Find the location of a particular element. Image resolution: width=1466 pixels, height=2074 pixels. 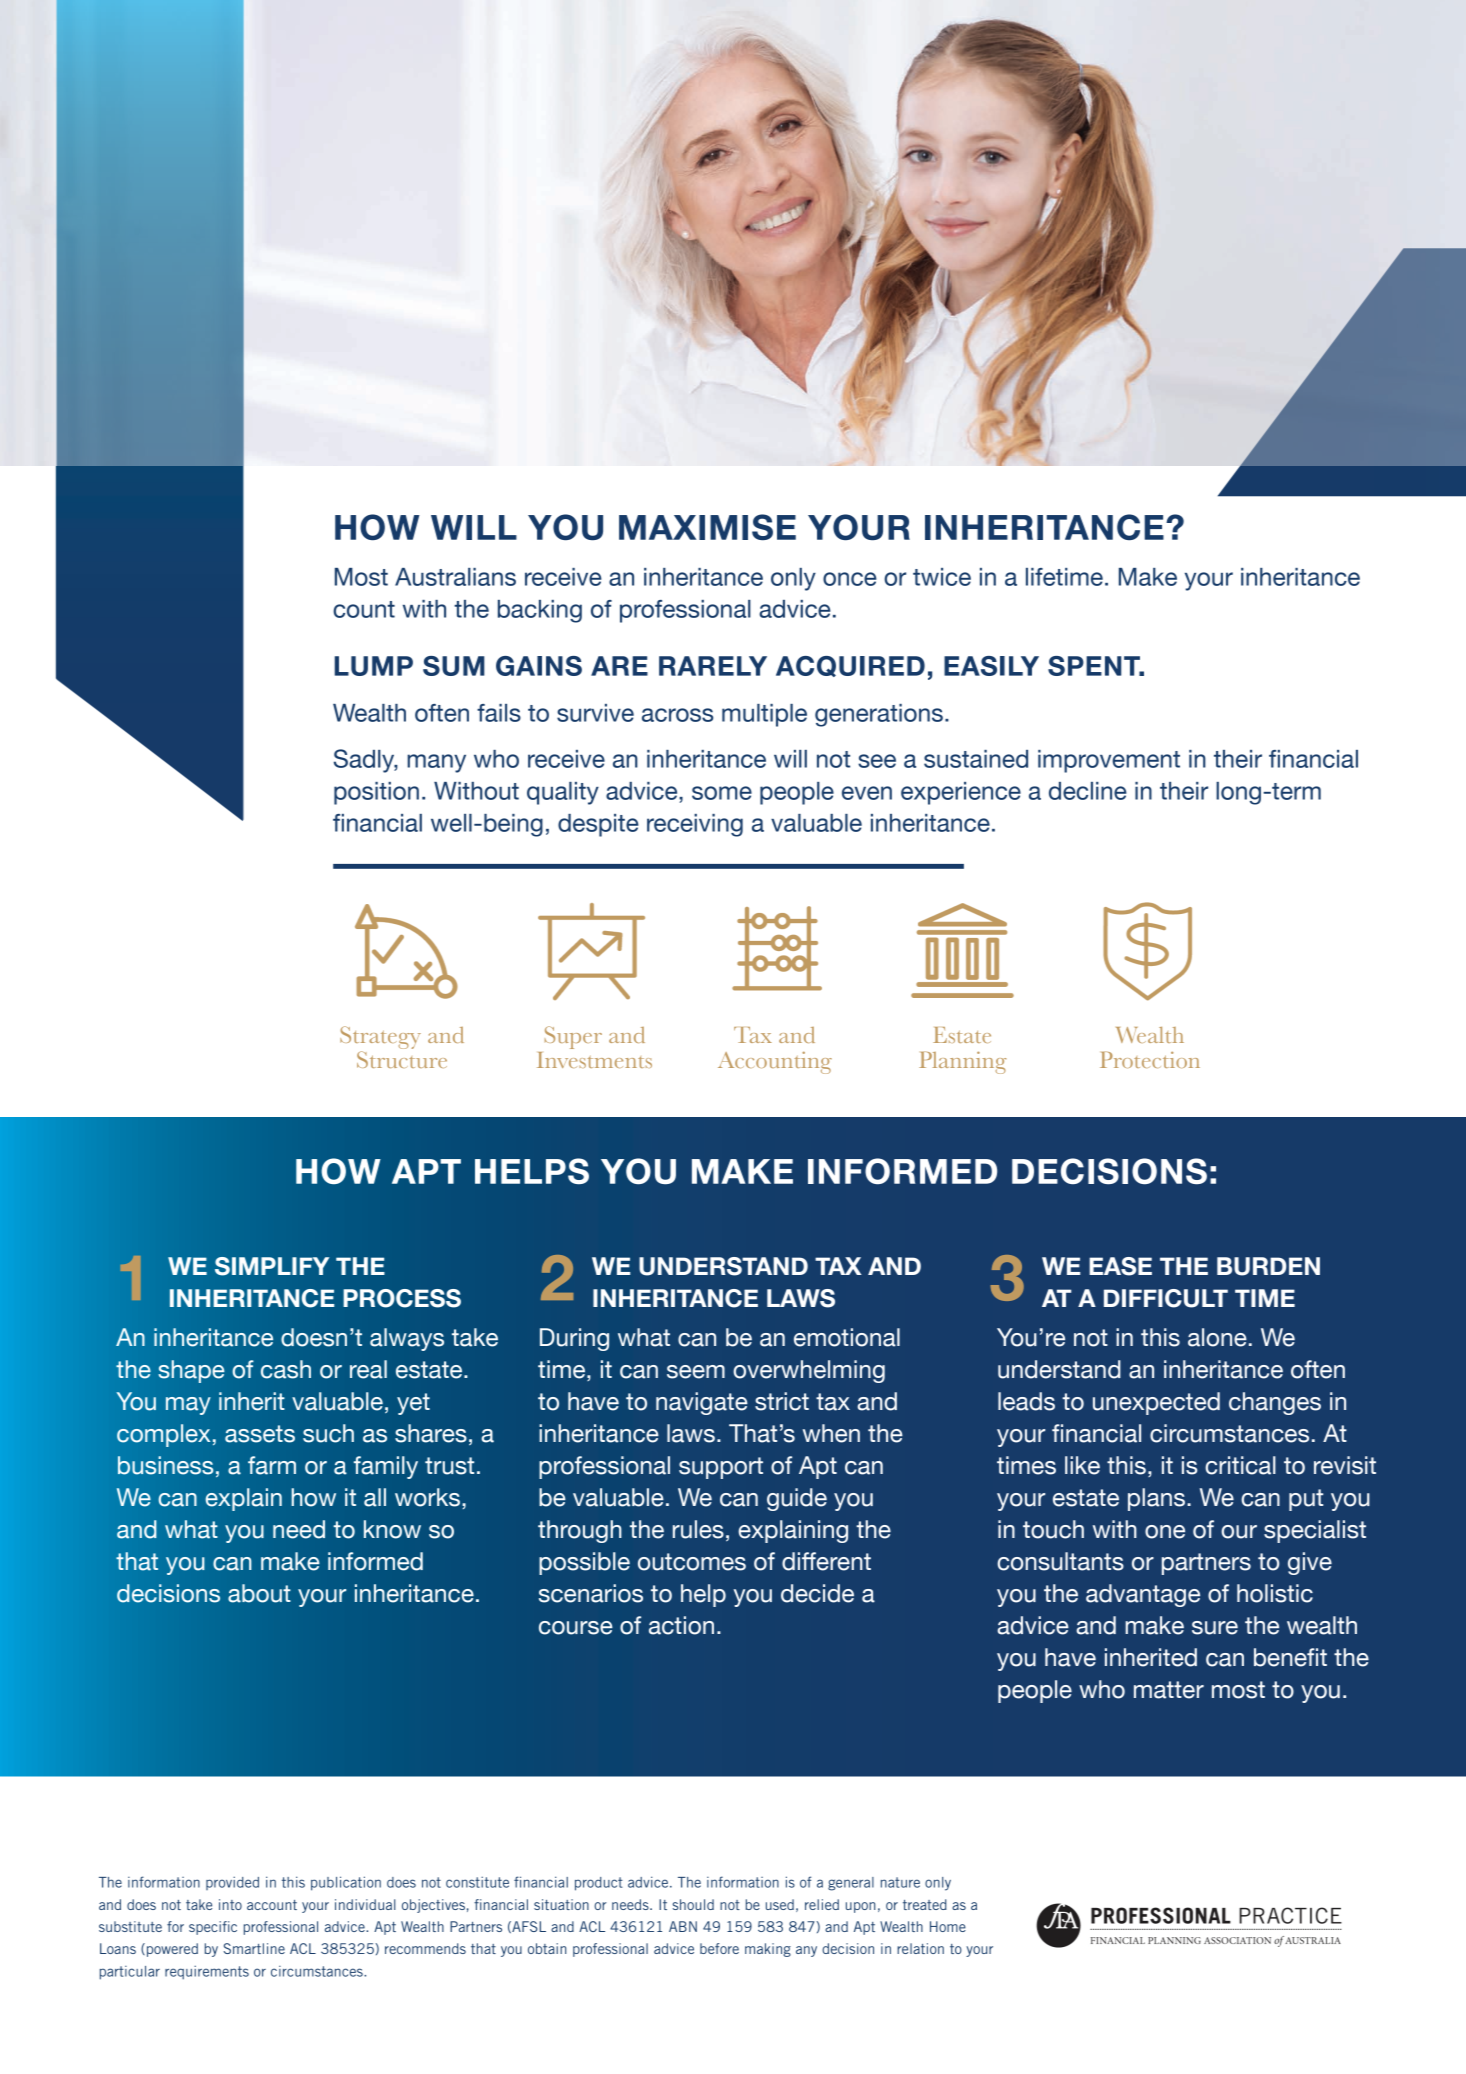

advantage is located at coordinates (1143, 1595).
